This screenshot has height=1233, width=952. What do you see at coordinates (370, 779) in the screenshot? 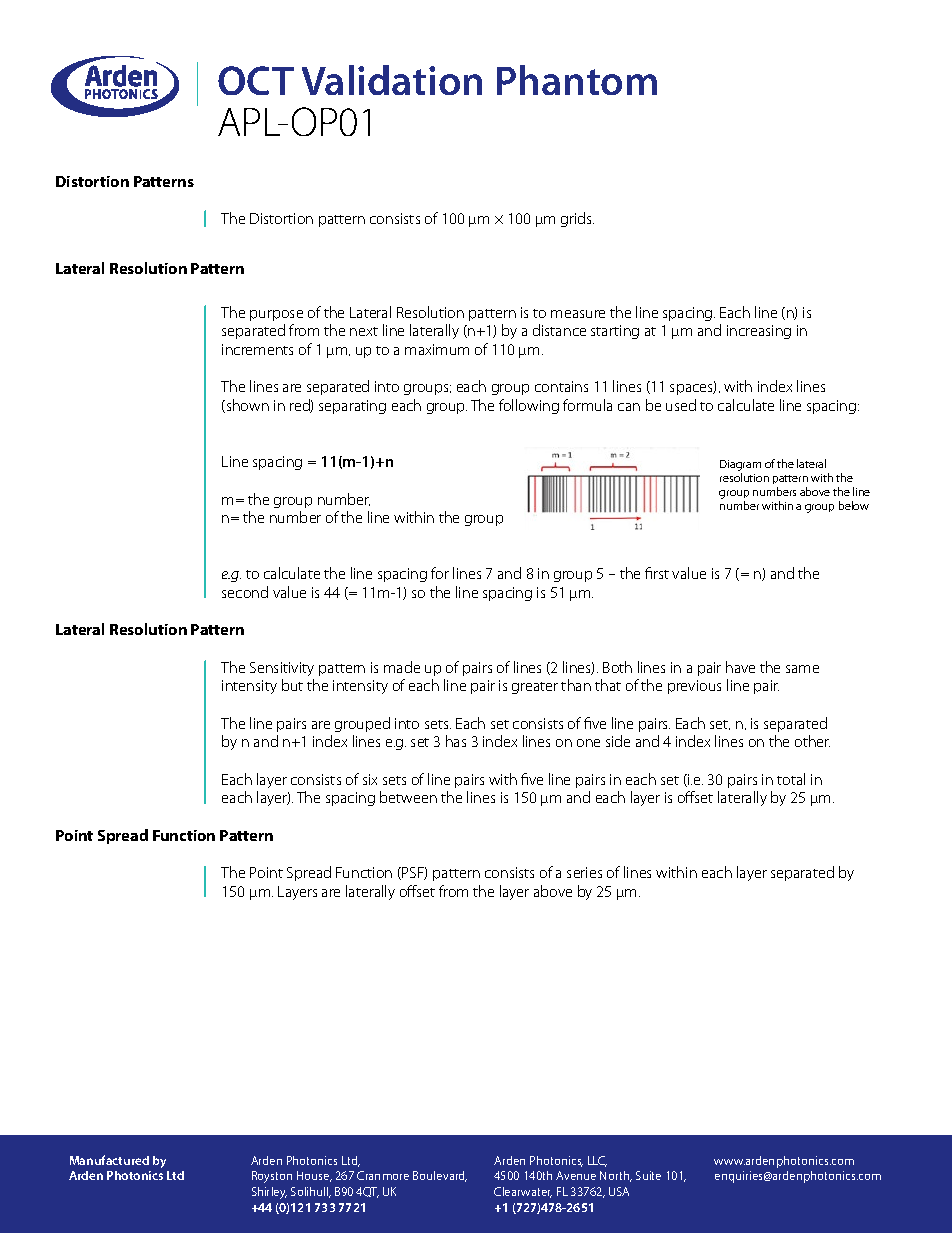
I see `six` at bounding box center [370, 779].
